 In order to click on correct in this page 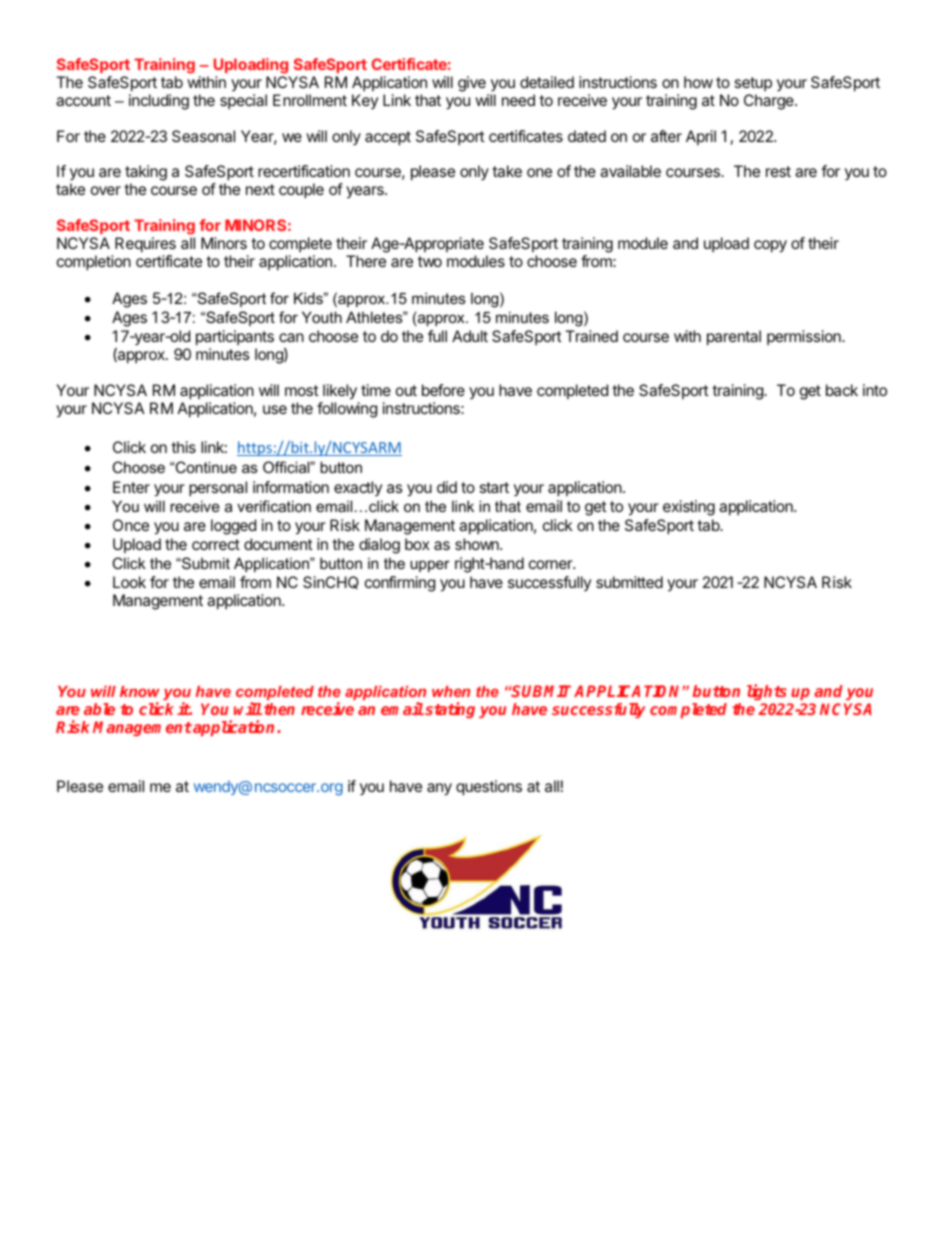, I will do `click(216, 544)`.
